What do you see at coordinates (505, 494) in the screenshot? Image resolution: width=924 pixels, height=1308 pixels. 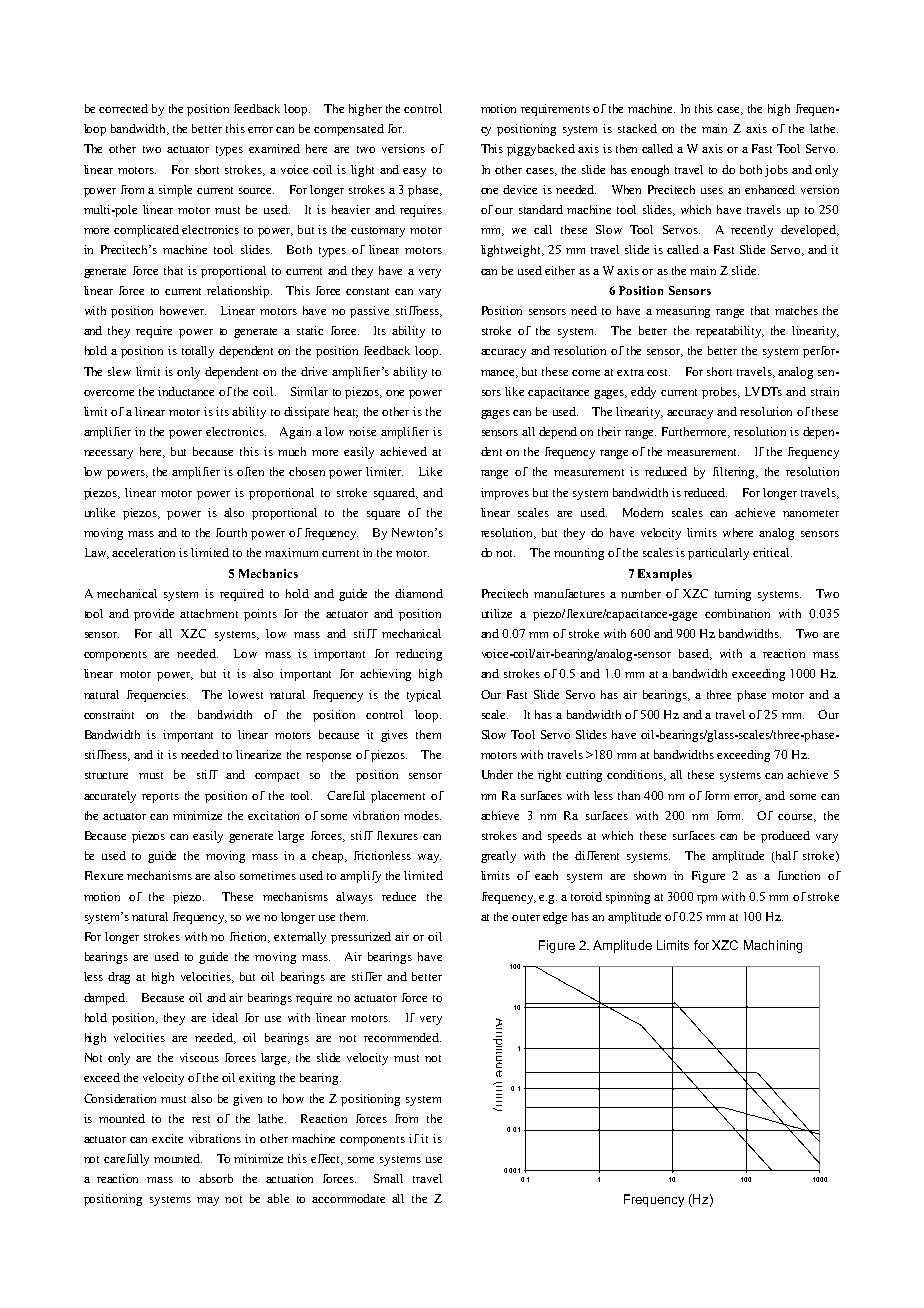 I see `improves` at bounding box center [505, 494].
